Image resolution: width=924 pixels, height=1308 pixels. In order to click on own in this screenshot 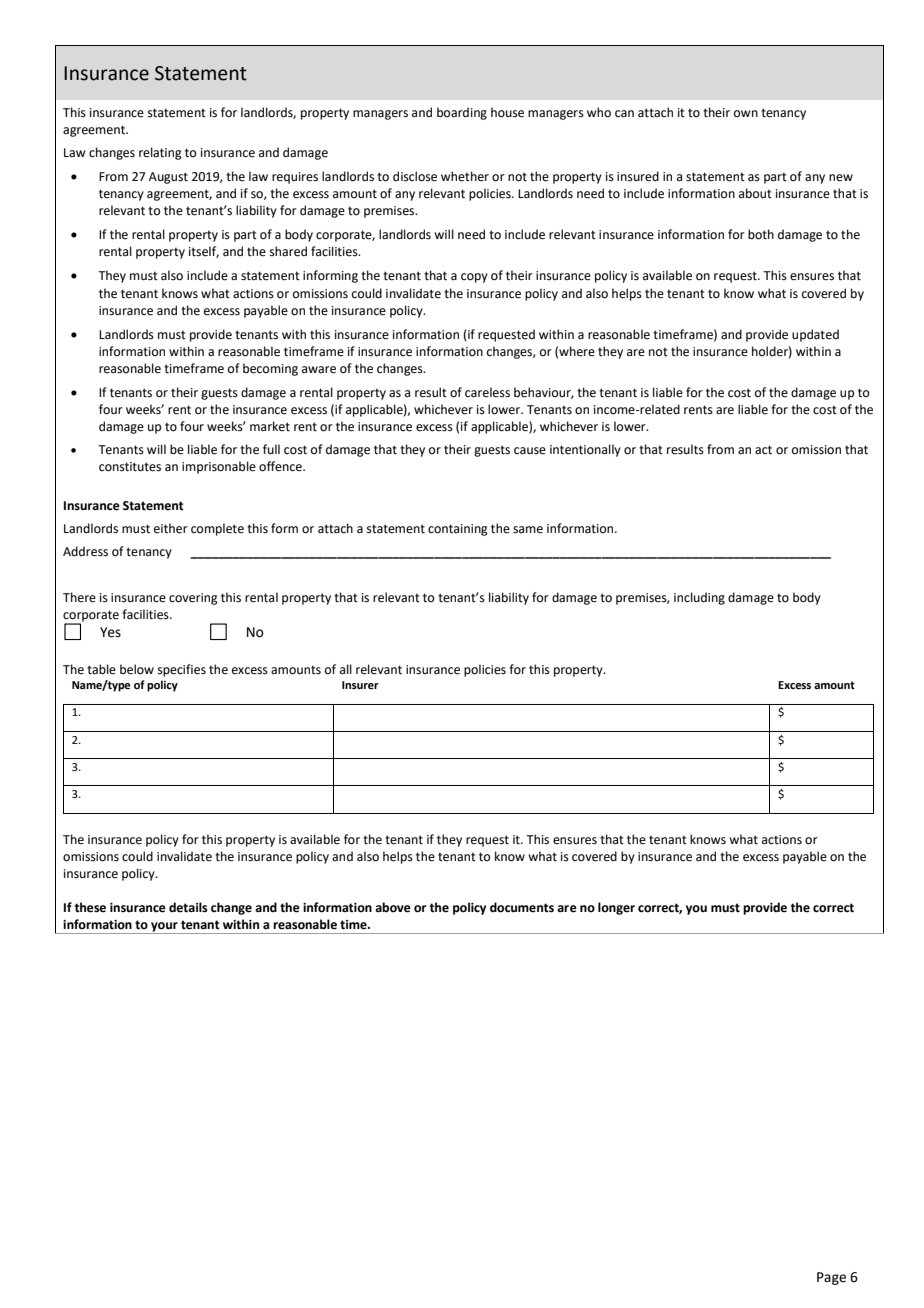, I will do `click(746, 113)`.
